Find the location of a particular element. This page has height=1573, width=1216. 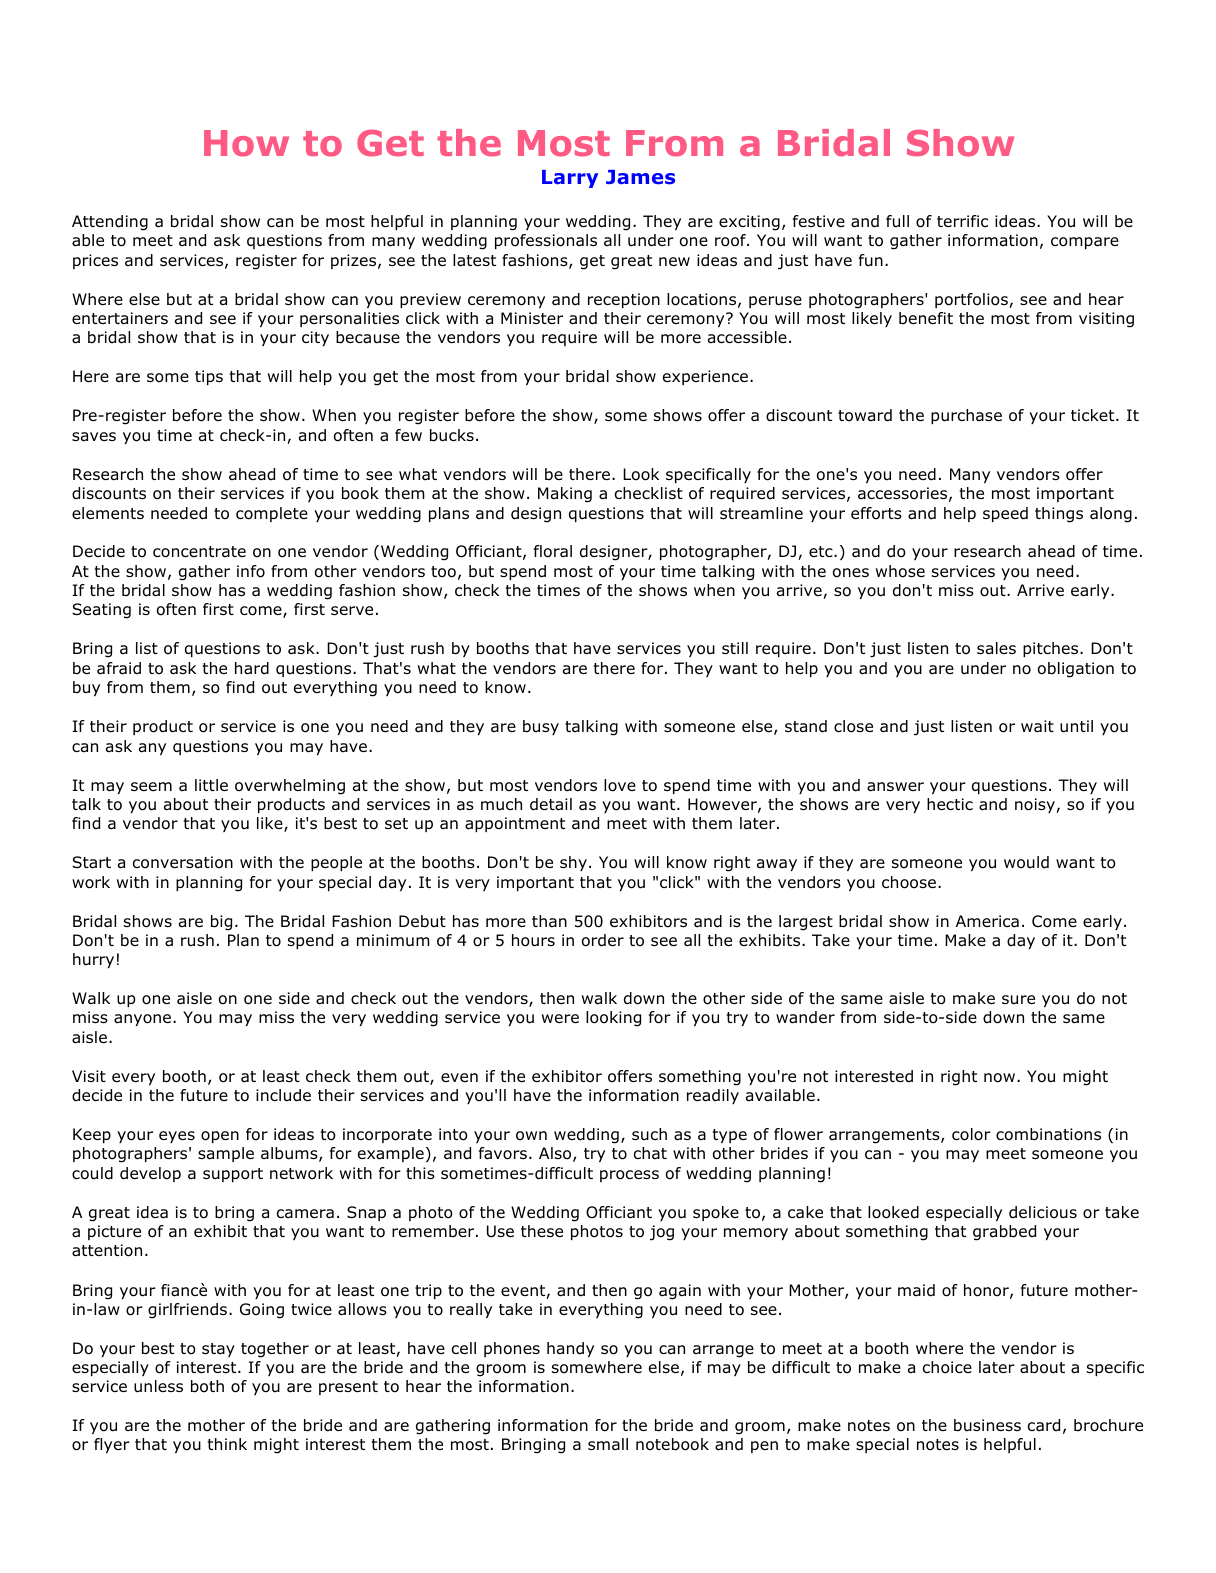

business is located at coordinates (987, 1425).
